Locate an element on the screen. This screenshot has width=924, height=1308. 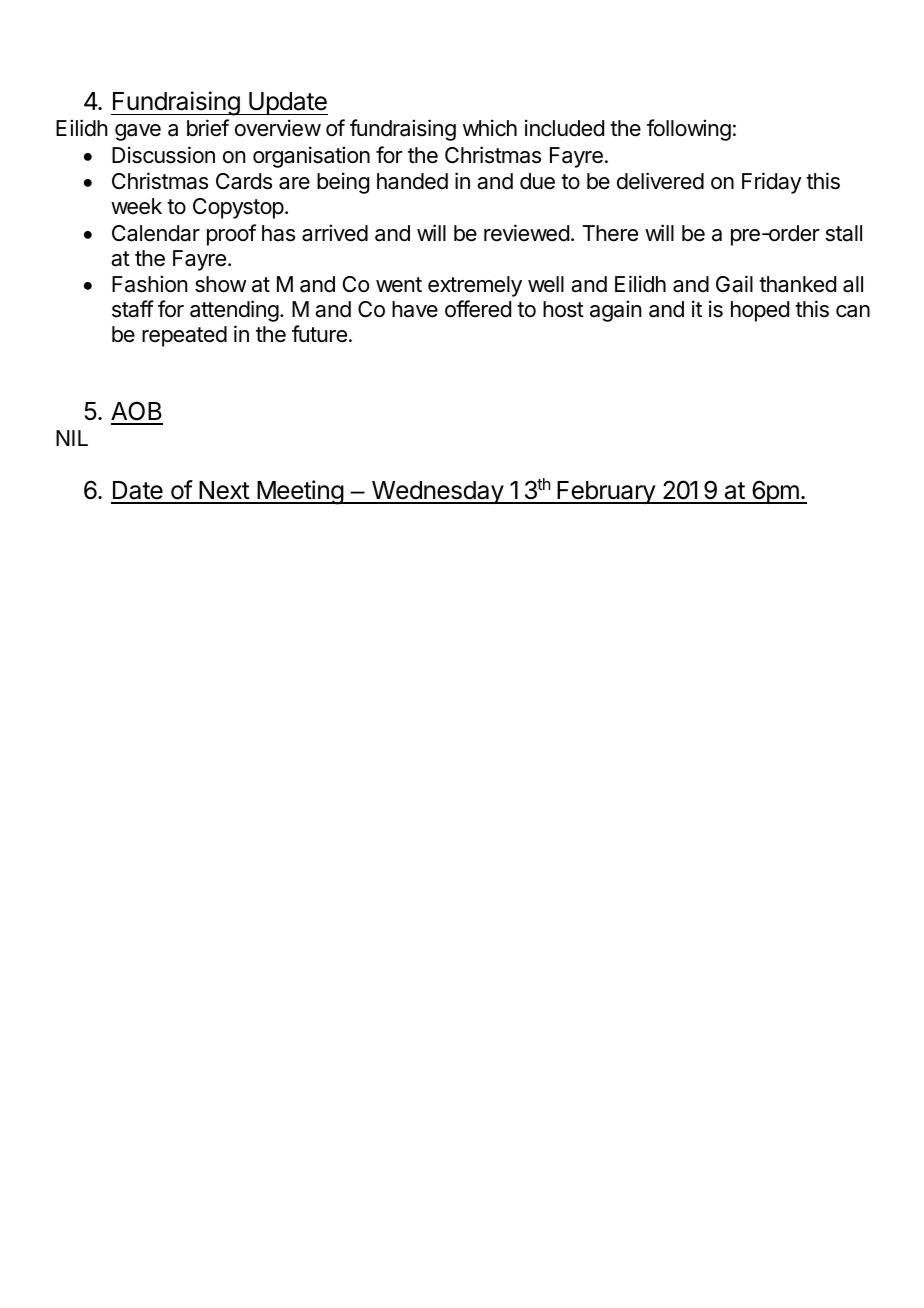
staff is located at coordinates (133, 309).
